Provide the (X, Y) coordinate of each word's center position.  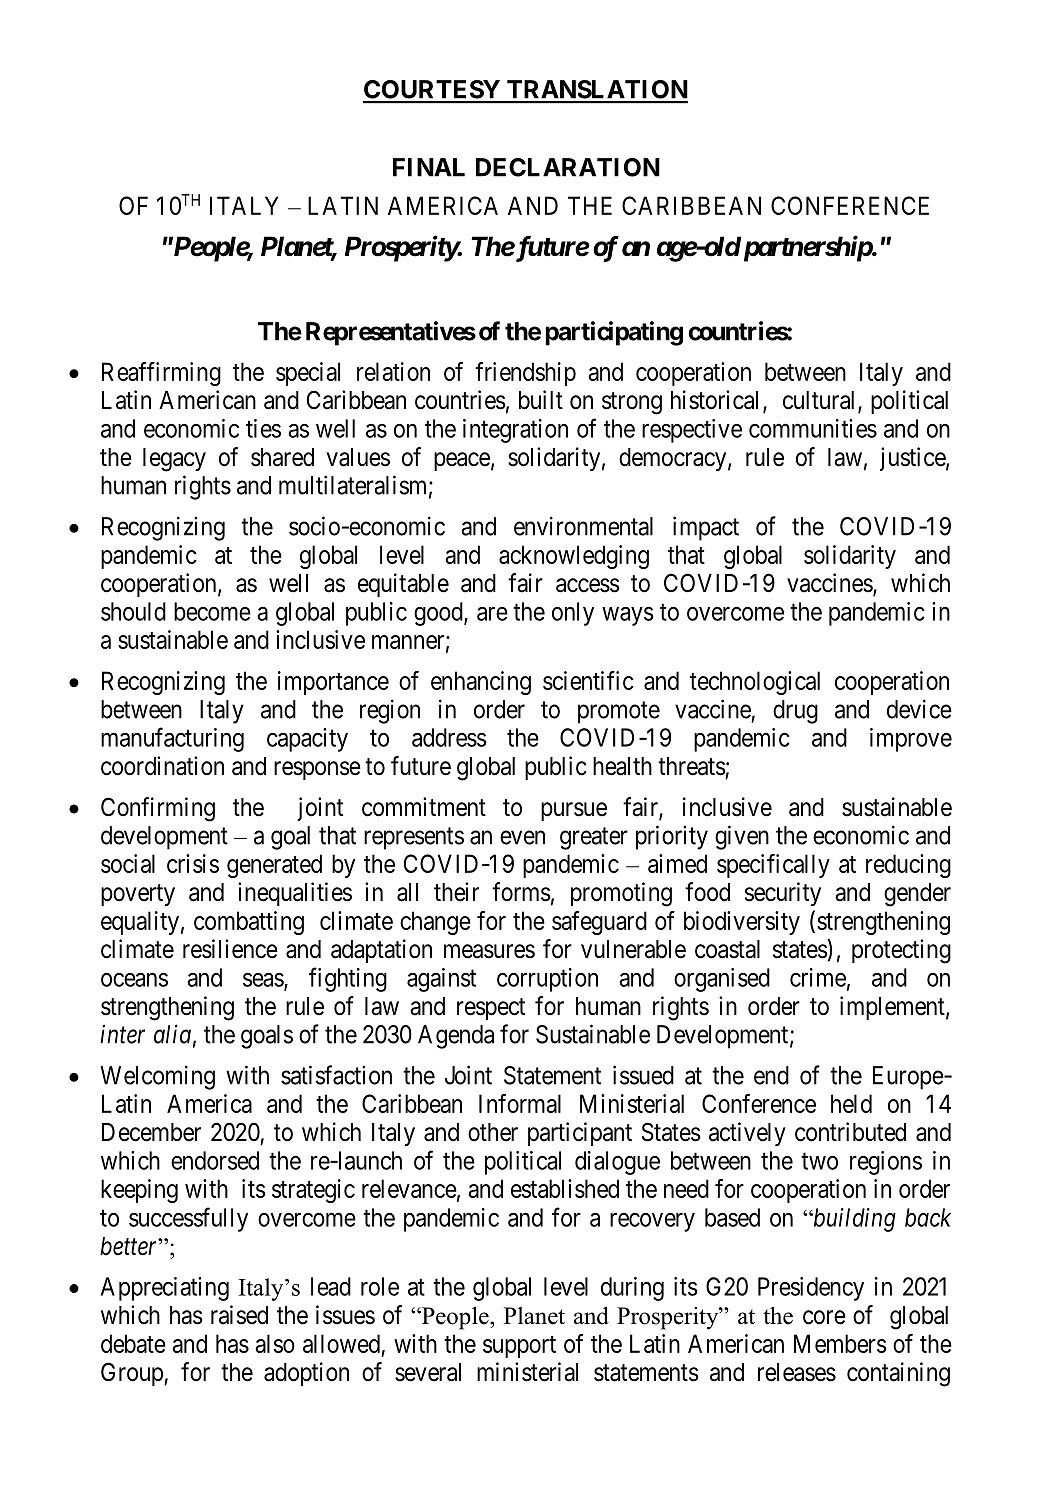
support (519, 1347)
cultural (821, 401)
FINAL (429, 167)
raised (239, 1315)
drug (795, 712)
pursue (574, 811)
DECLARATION (568, 167)
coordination (162, 766)
